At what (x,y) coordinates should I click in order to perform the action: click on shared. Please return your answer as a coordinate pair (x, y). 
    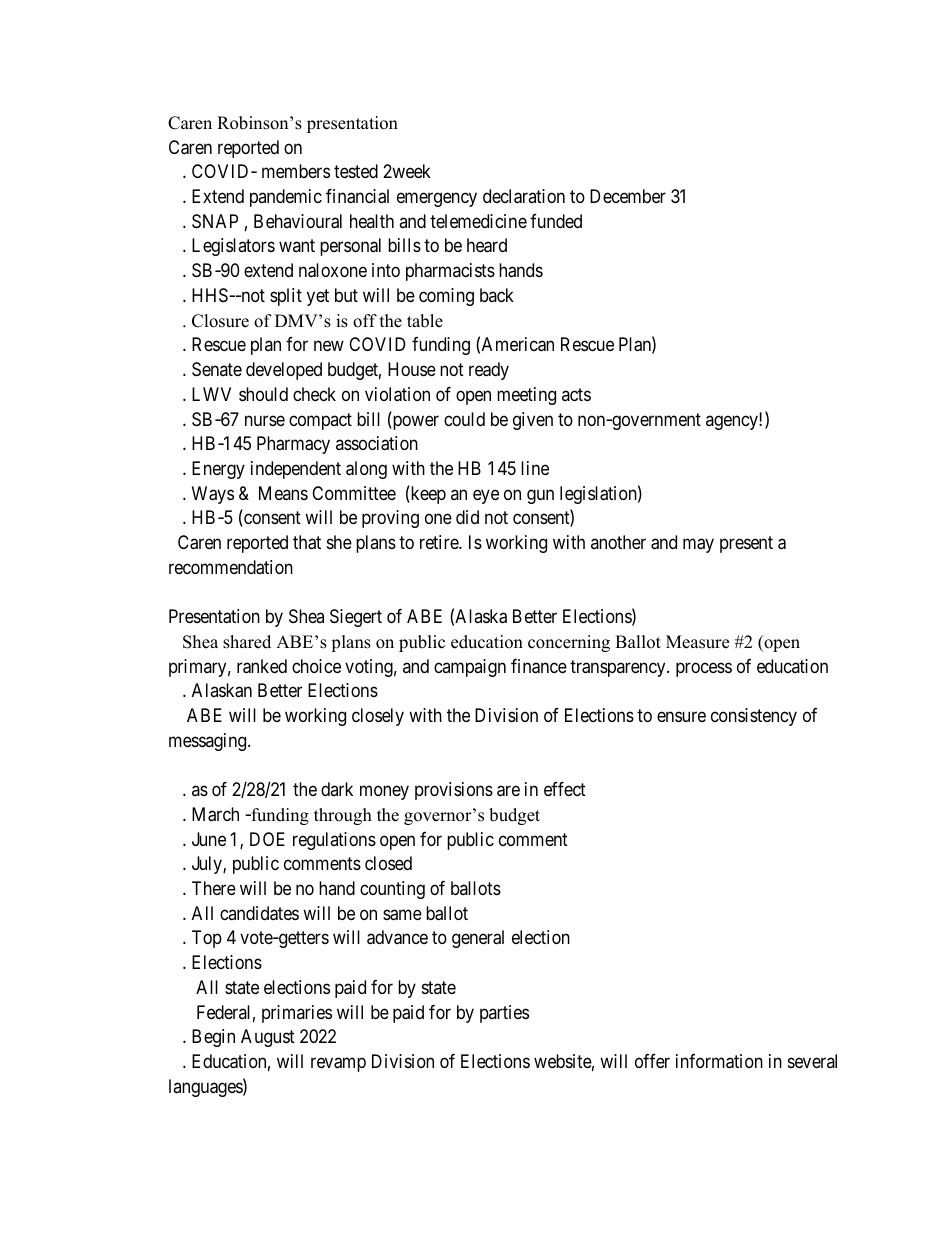
    Looking at the image, I should click on (247, 642).
